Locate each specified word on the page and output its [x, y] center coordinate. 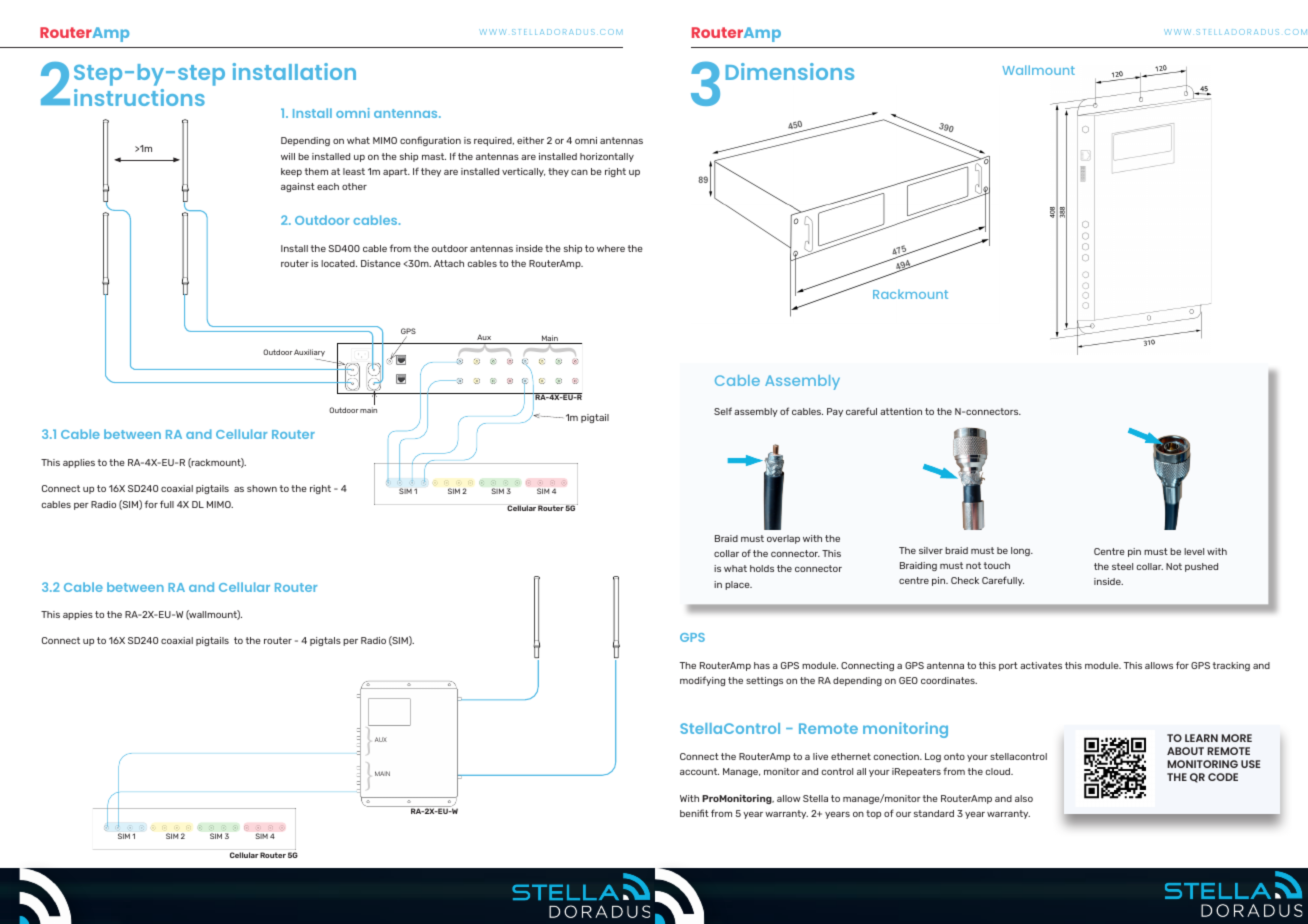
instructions [139, 97]
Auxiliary [309, 353]
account [699, 771]
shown [262, 488]
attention [901, 411]
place [738, 585]
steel [1122, 566]
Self [723, 411]
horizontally [607, 157]
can [579, 172]
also [1024, 798]
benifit [694, 813]
